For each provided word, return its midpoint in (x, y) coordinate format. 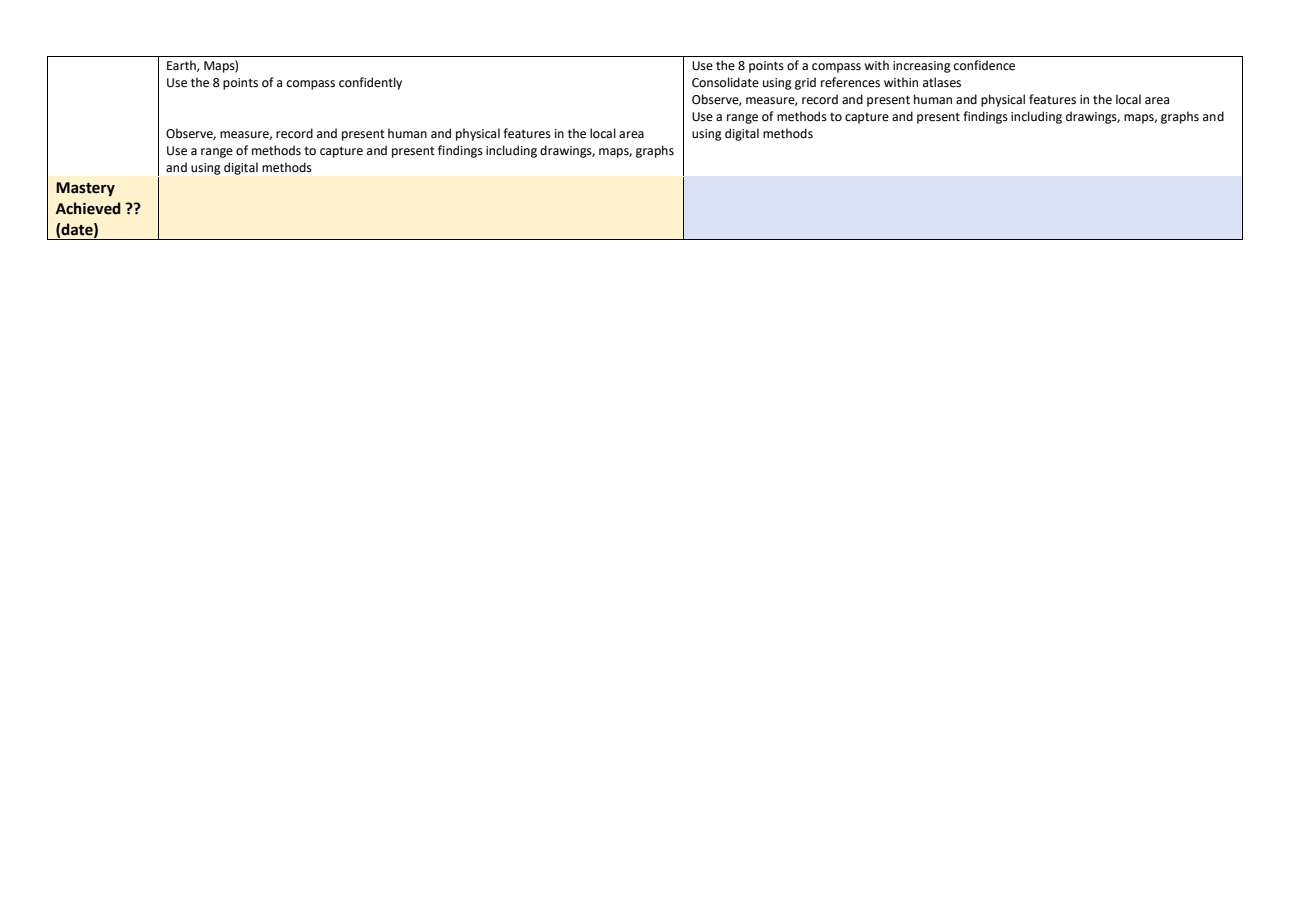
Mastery (85, 189)
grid (805, 83)
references (850, 82)
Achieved (88, 208)
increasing (922, 67)
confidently (370, 83)
